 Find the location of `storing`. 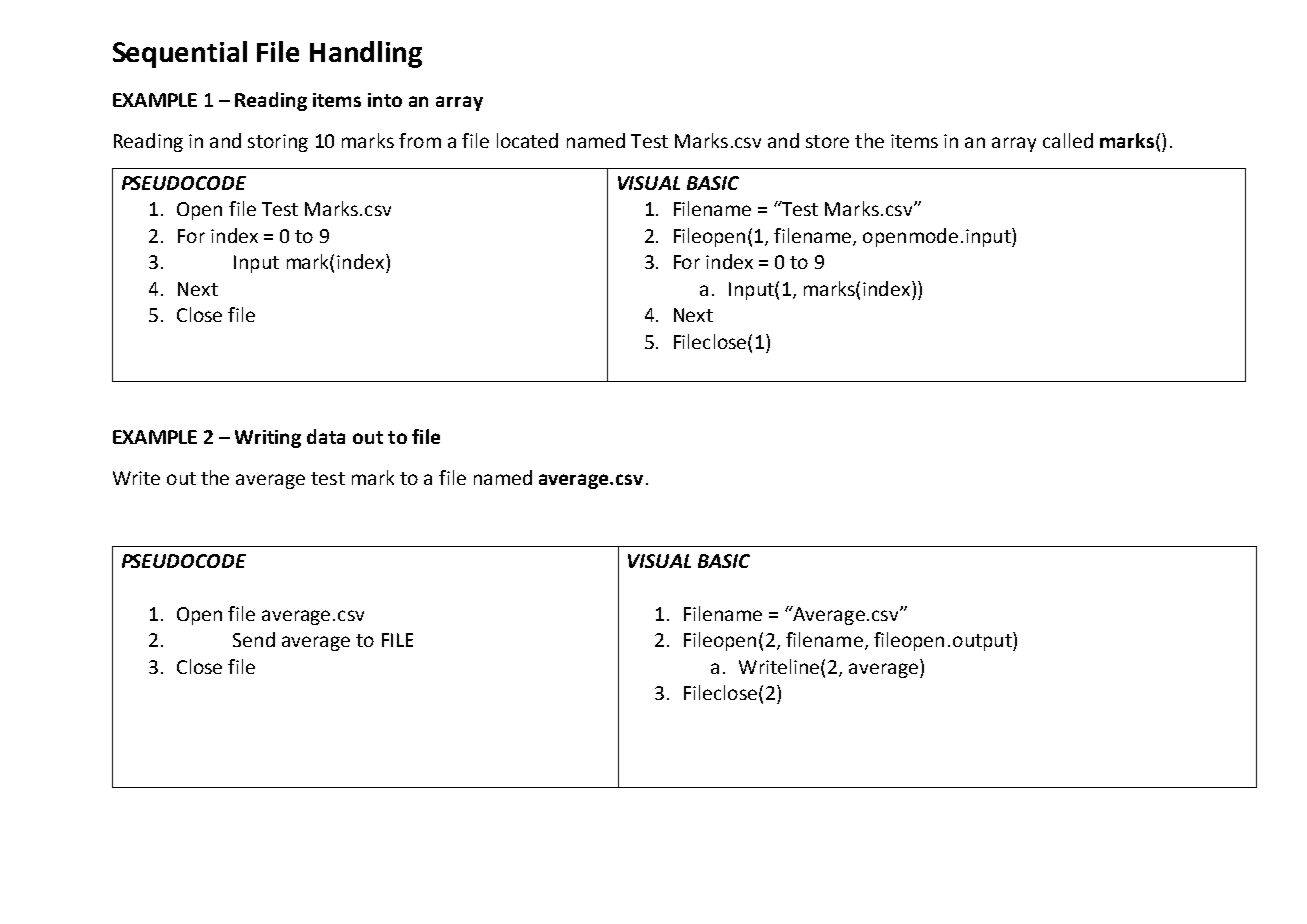

storing is located at coordinates (278, 143).
